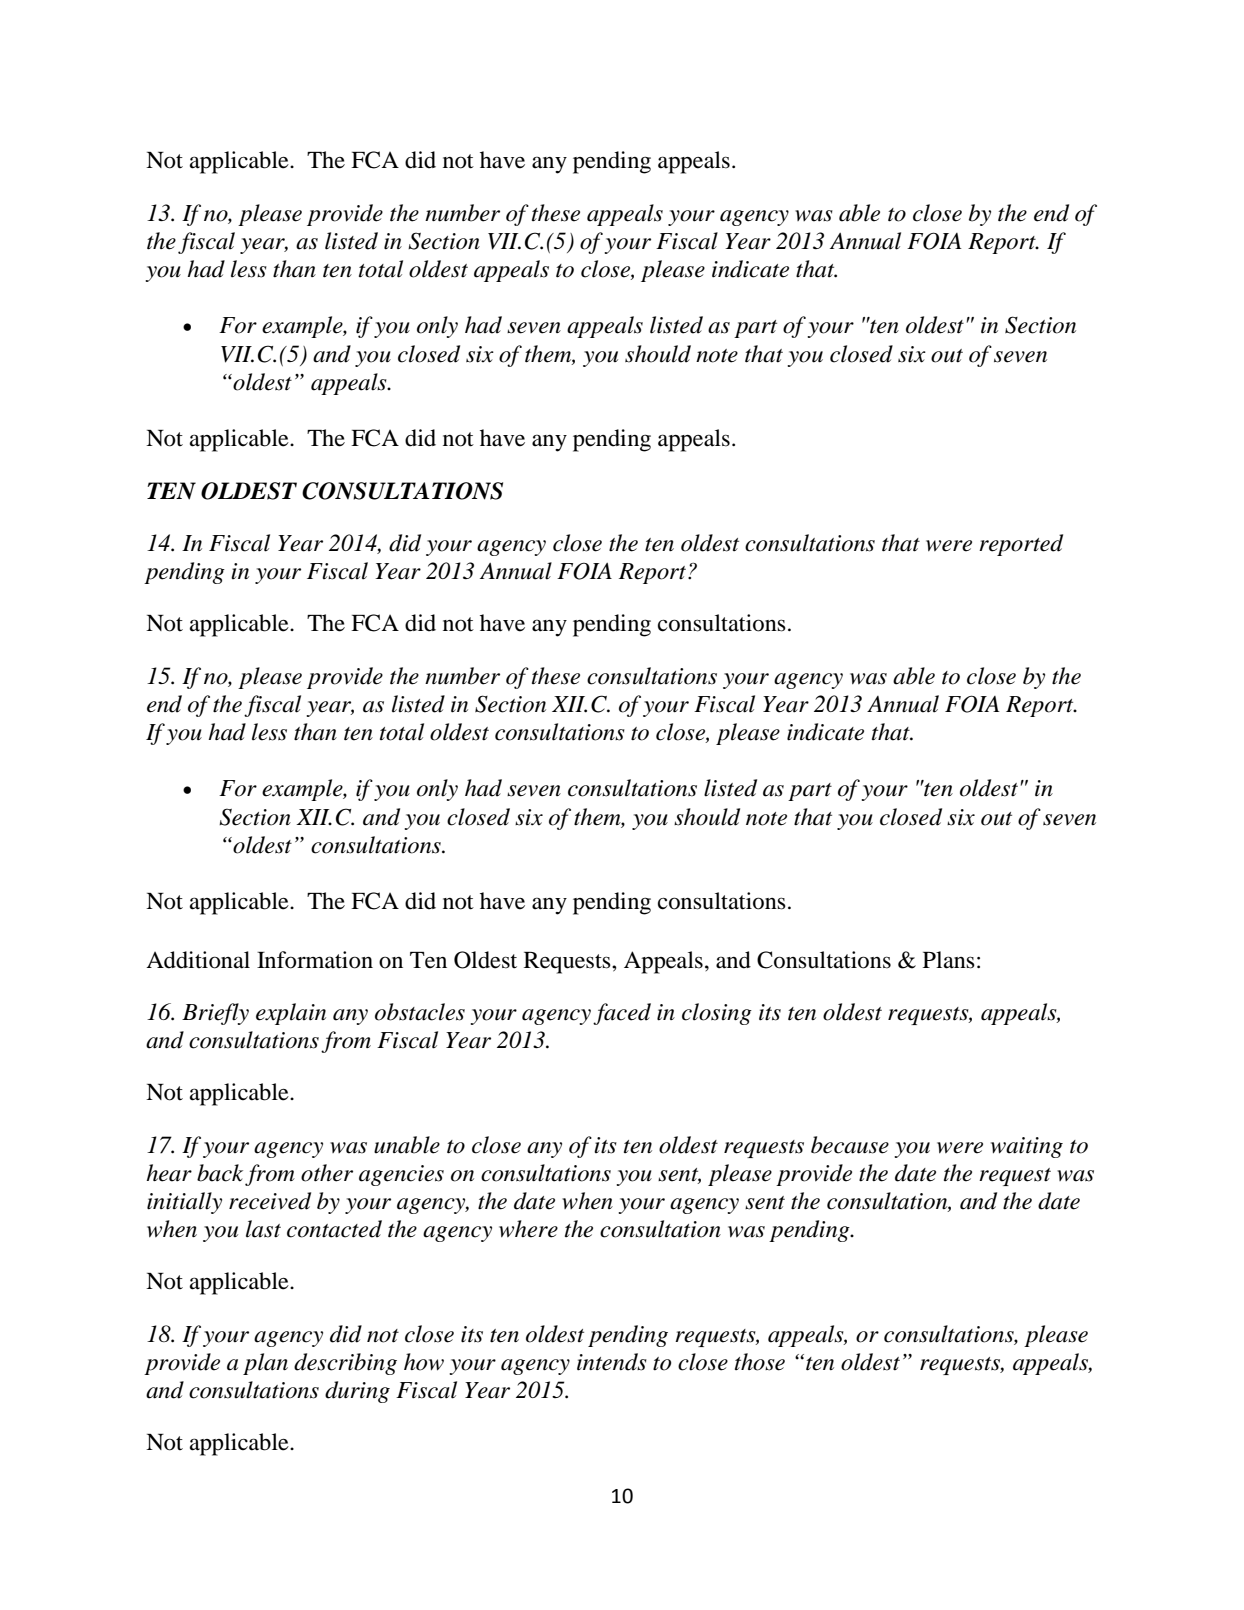 The width and height of the screenshot is (1244, 1610). What do you see at coordinates (528, 1229) in the screenshot?
I see `where` at bounding box center [528, 1229].
